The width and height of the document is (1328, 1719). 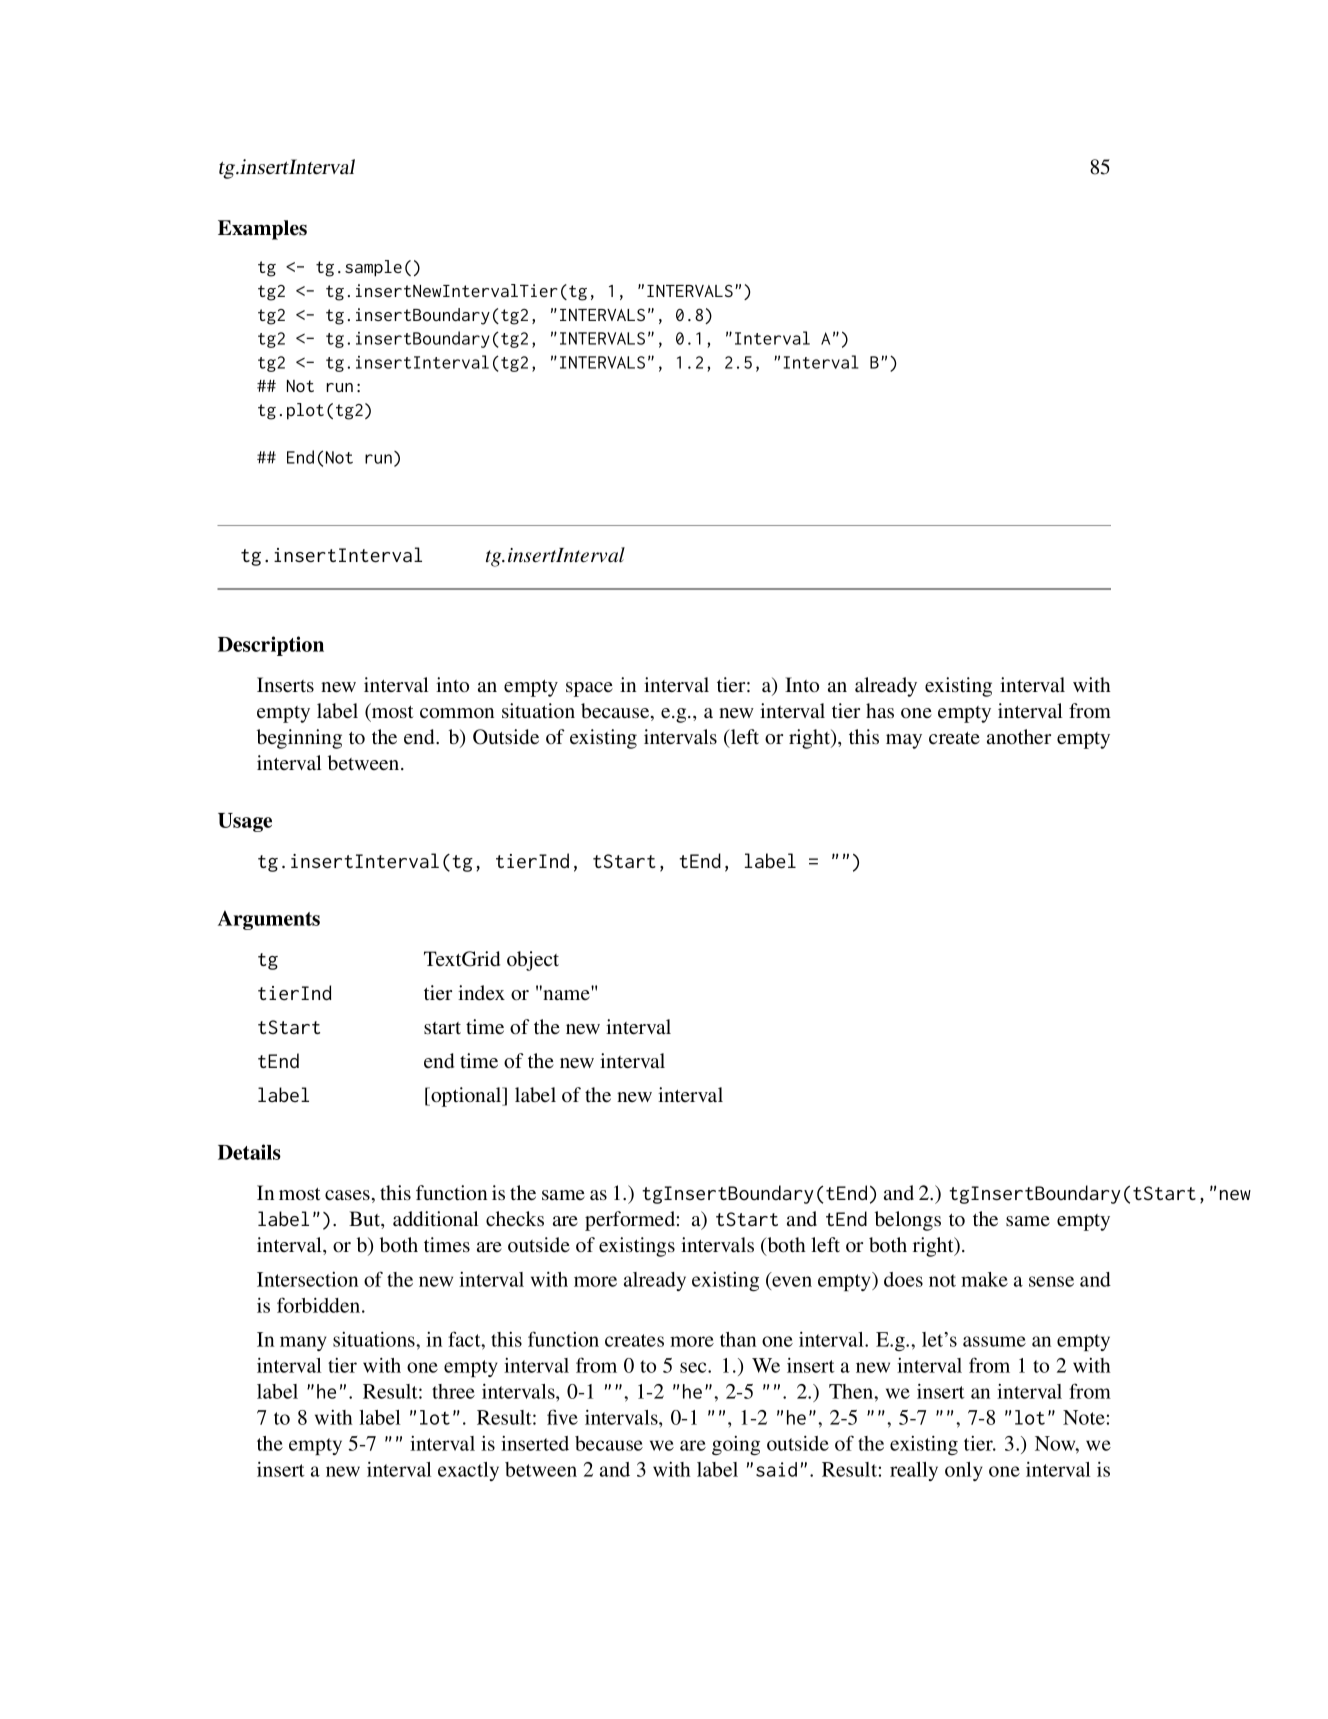 I want to click on going, so click(x=736, y=1445).
